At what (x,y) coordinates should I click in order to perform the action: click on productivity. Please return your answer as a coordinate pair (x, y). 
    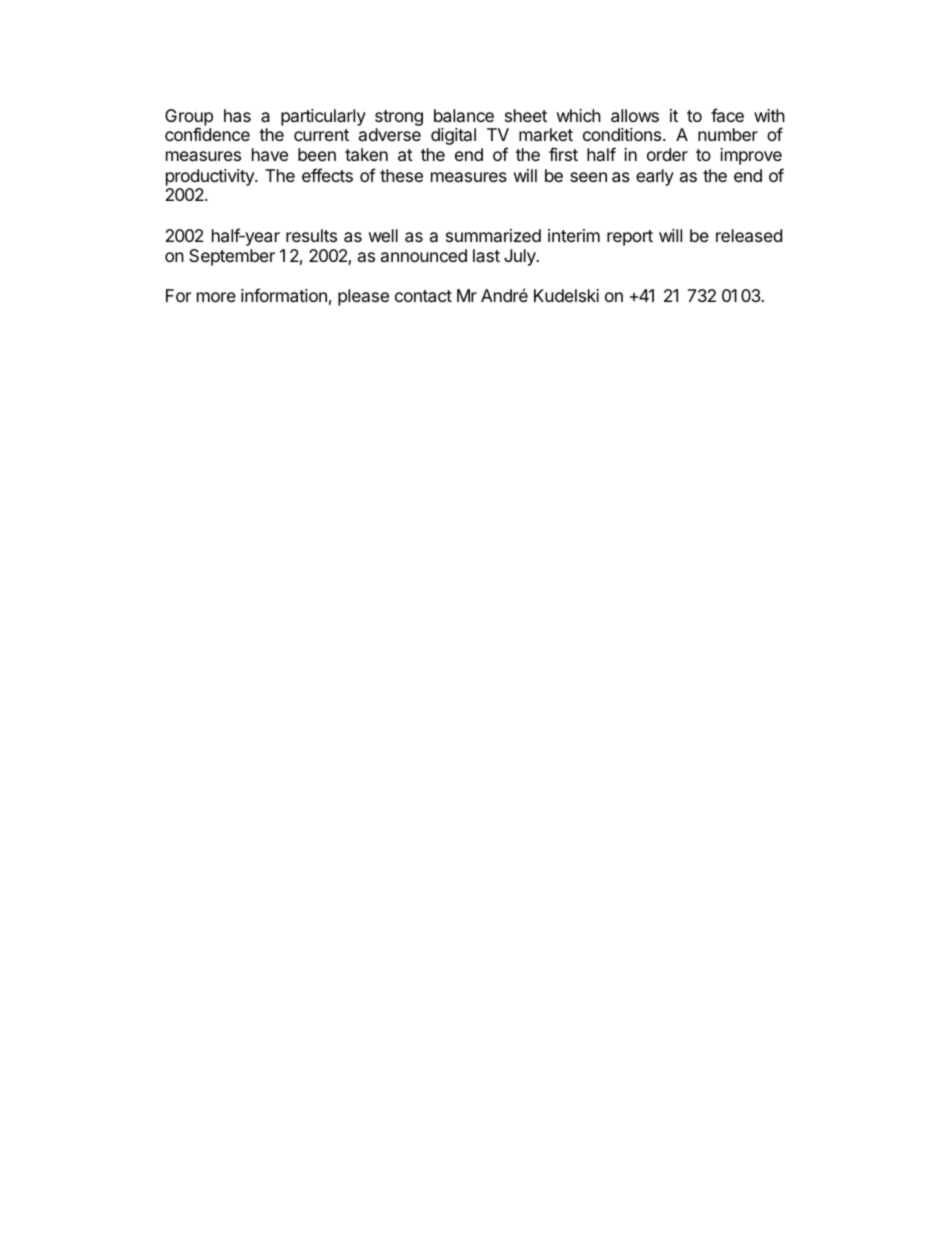
    Looking at the image, I should click on (211, 177).
